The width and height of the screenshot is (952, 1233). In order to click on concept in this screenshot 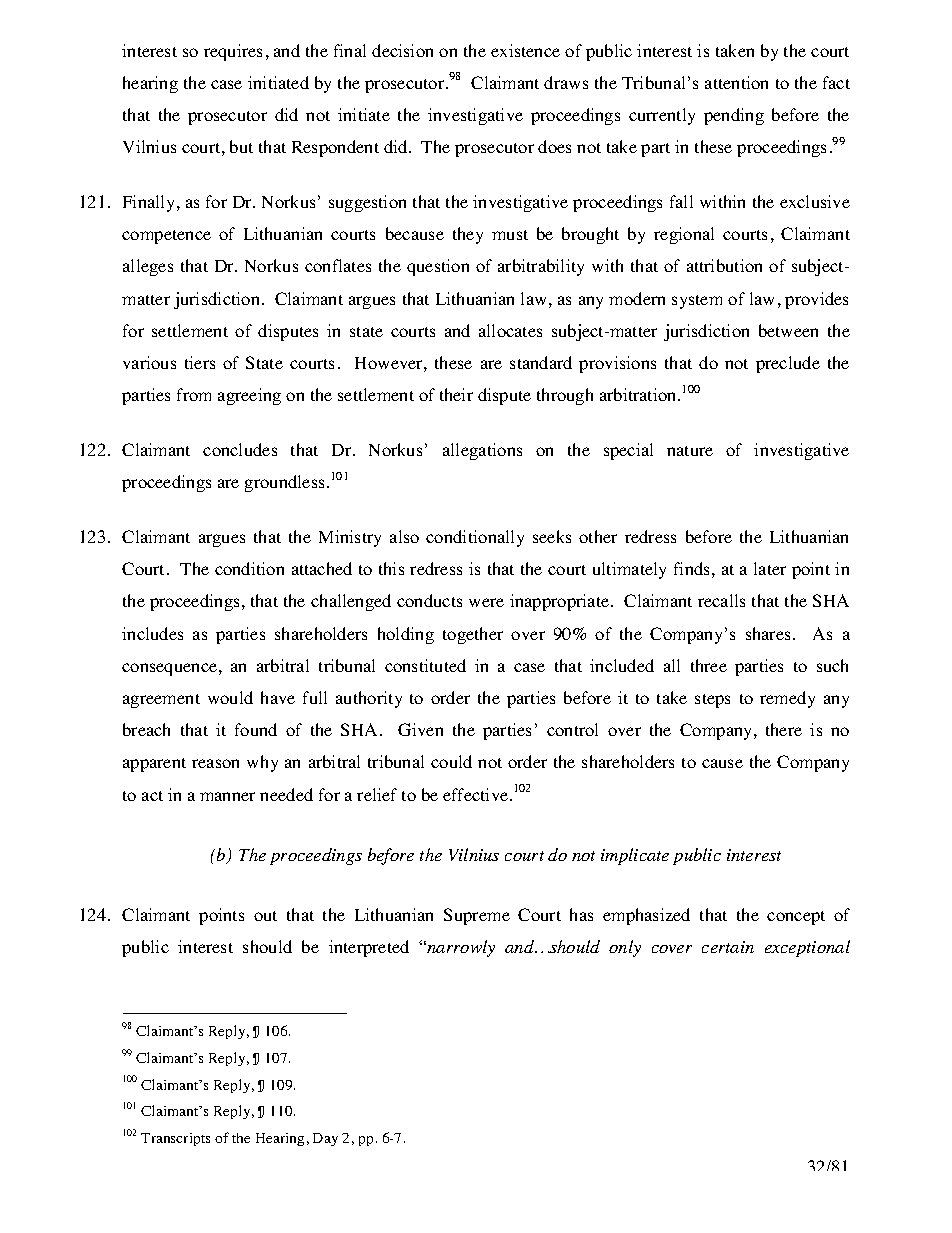, I will do `click(796, 918)`.
